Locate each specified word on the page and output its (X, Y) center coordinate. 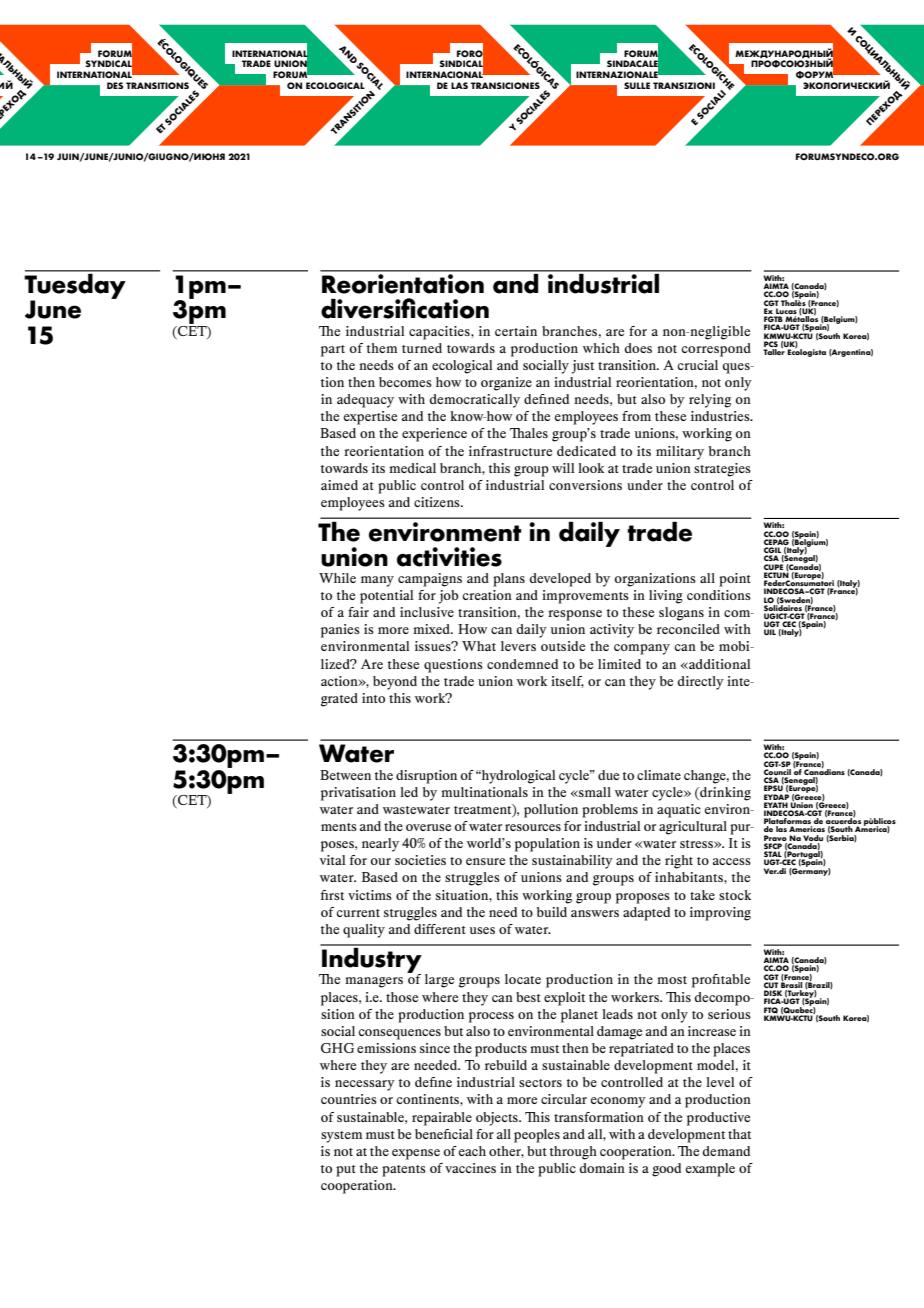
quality (364, 931)
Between (345, 775)
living (666, 597)
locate (523, 979)
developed (560, 580)
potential (387, 597)
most (672, 980)
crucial (698, 365)
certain (516, 331)
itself (567, 682)
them (382, 348)
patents (404, 1171)
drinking (724, 794)
